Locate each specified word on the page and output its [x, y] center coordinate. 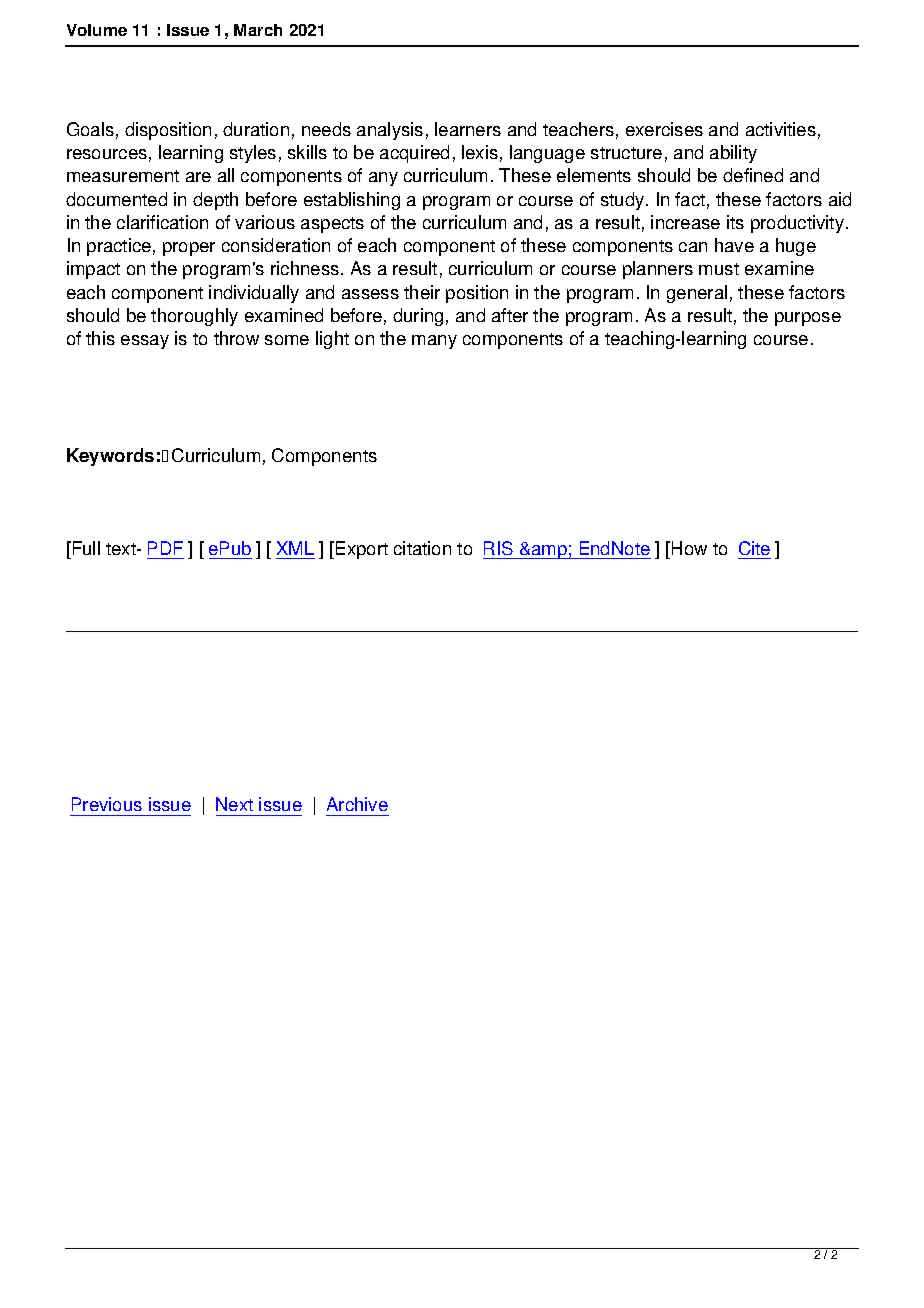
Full [85, 550]
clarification [162, 222]
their [422, 292]
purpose [808, 319]
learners [468, 129]
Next [234, 804]
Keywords [110, 457]
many [434, 342]
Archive [357, 804]
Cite [754, 550]
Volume [97, 30]
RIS [499, 550]
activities [781, 129]
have [734, 245]
